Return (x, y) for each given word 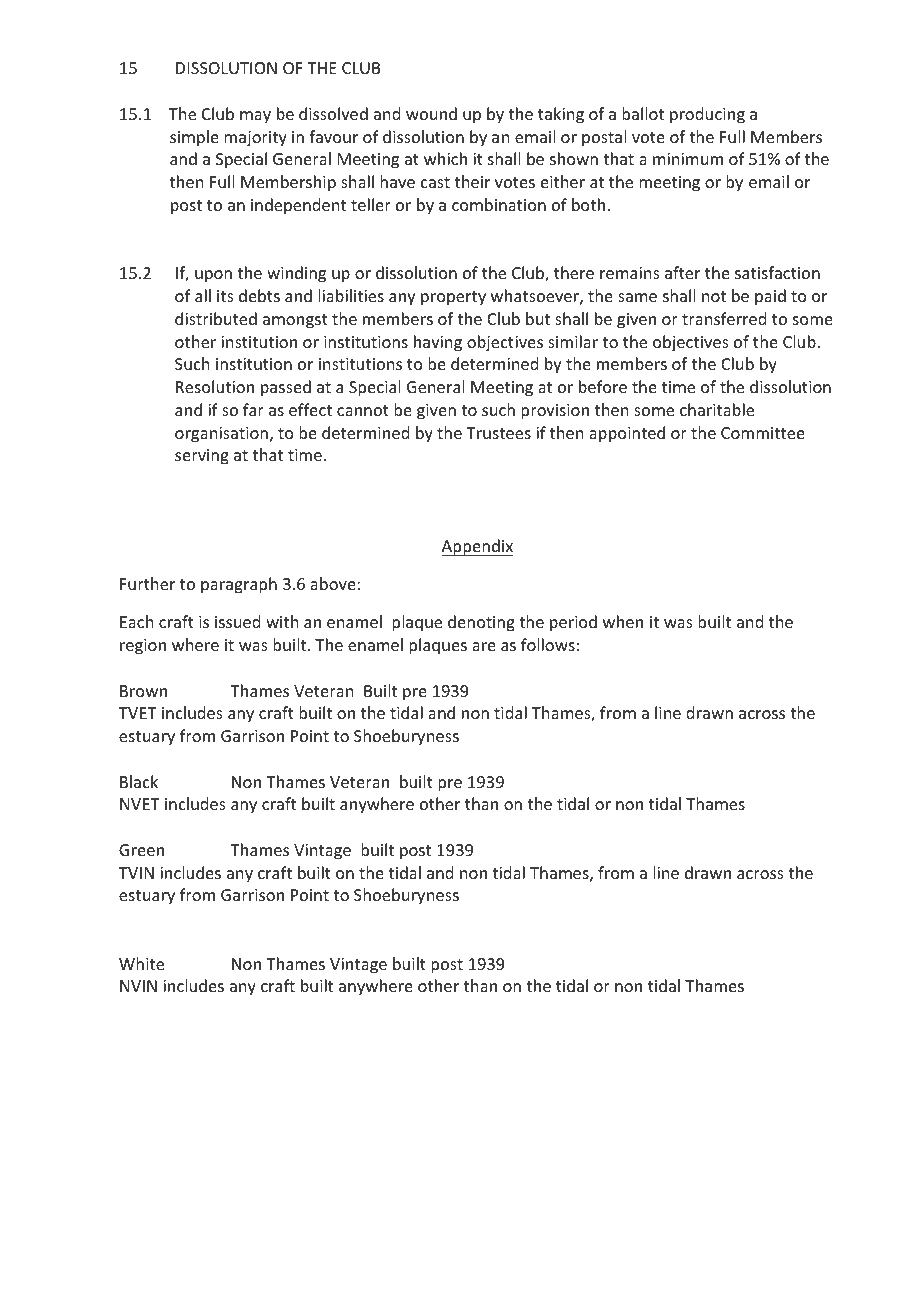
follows (548, 644)
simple (194, 138)
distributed (216, 318)
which (445, 158)
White (141, 963)
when (623, 621)
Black (139, 781)
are (484, 646)
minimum (688, 159)
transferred (724, 318)
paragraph (239, 585)
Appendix (477, 547)
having (438, 343)
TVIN (136, 873)
